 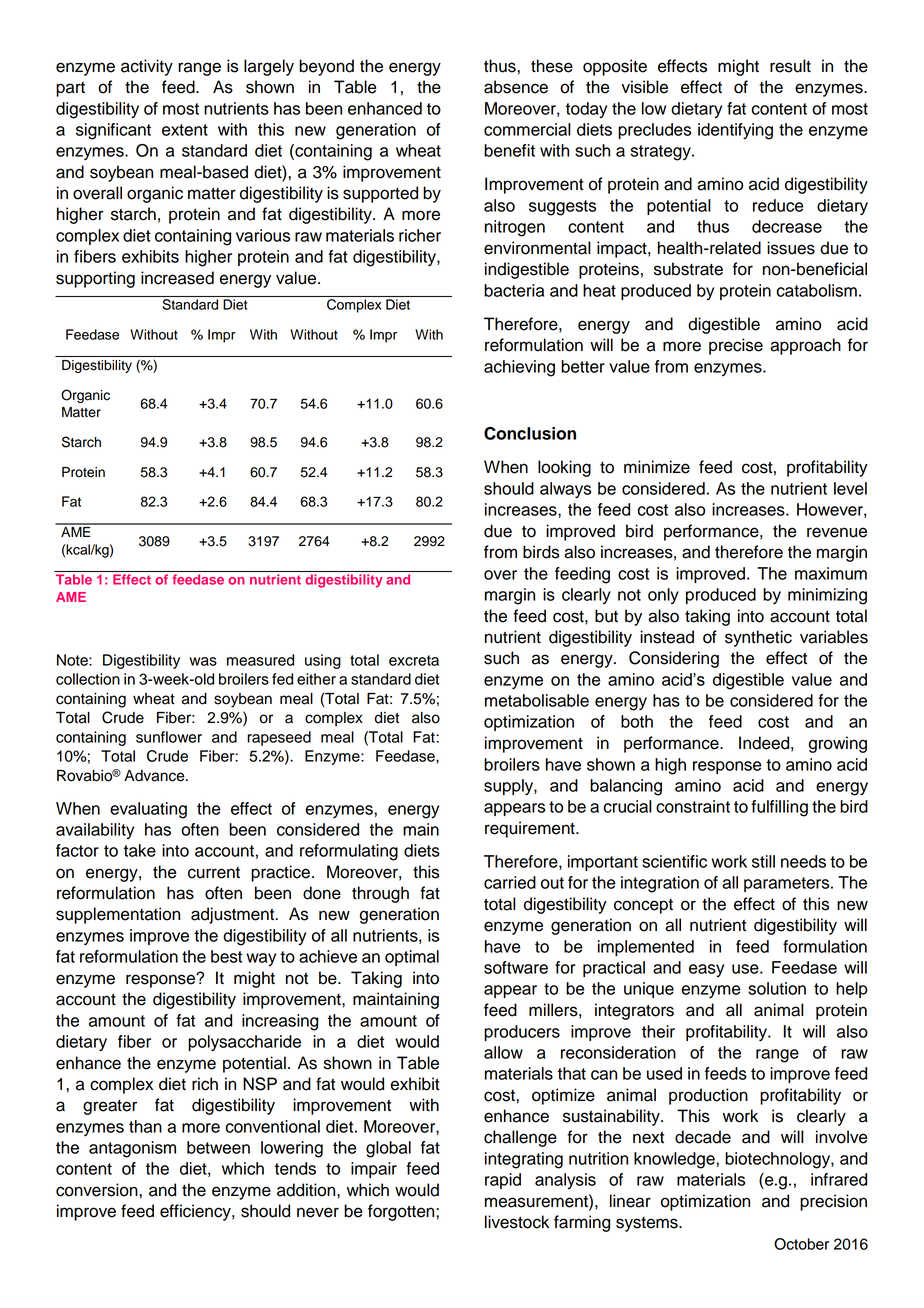 What do you see at coordinates (140, 850) in the page?
I see `take` at bounding box center [140, 850].
